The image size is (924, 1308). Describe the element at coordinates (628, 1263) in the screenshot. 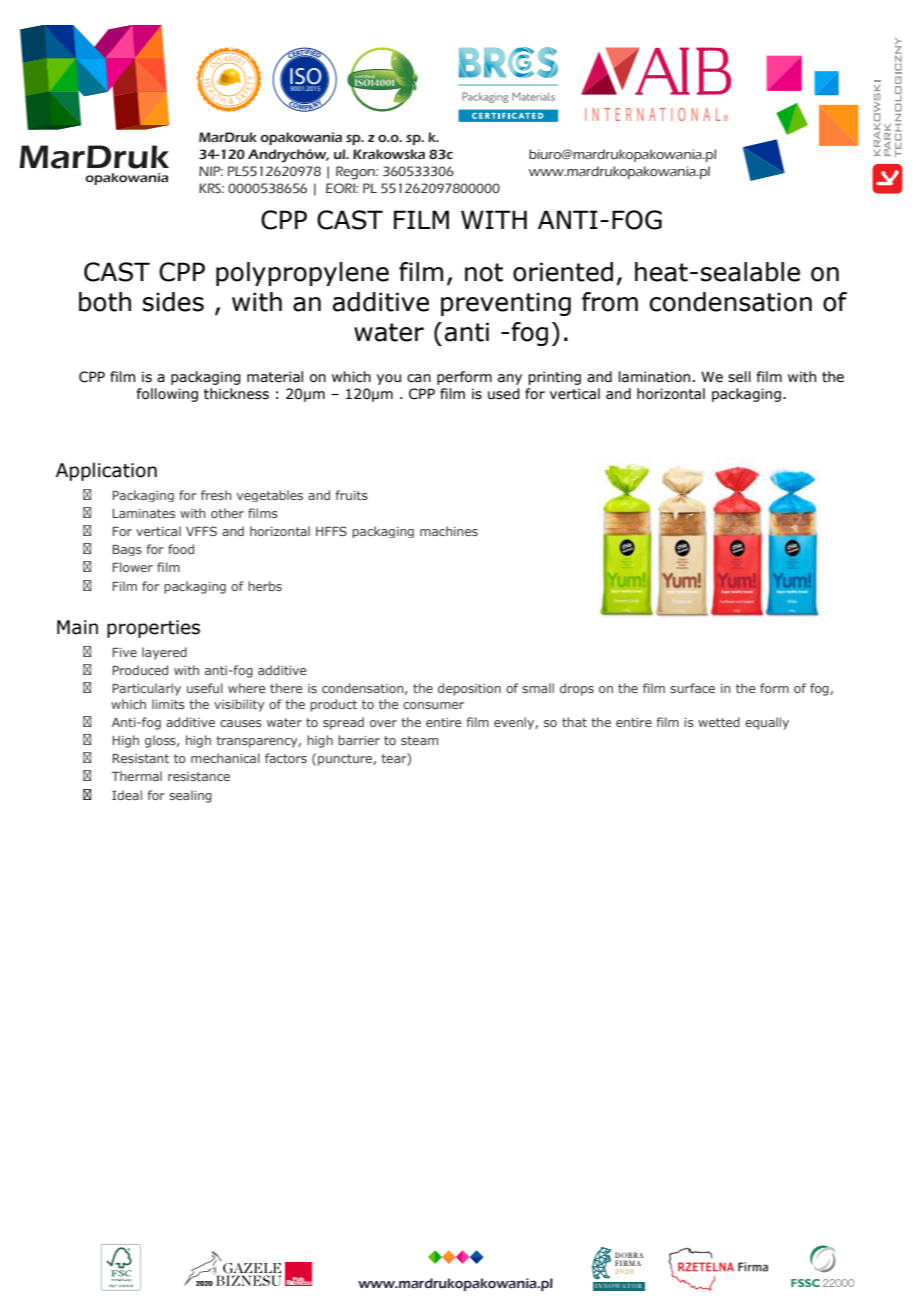

I see `FIRMA` at that location.
